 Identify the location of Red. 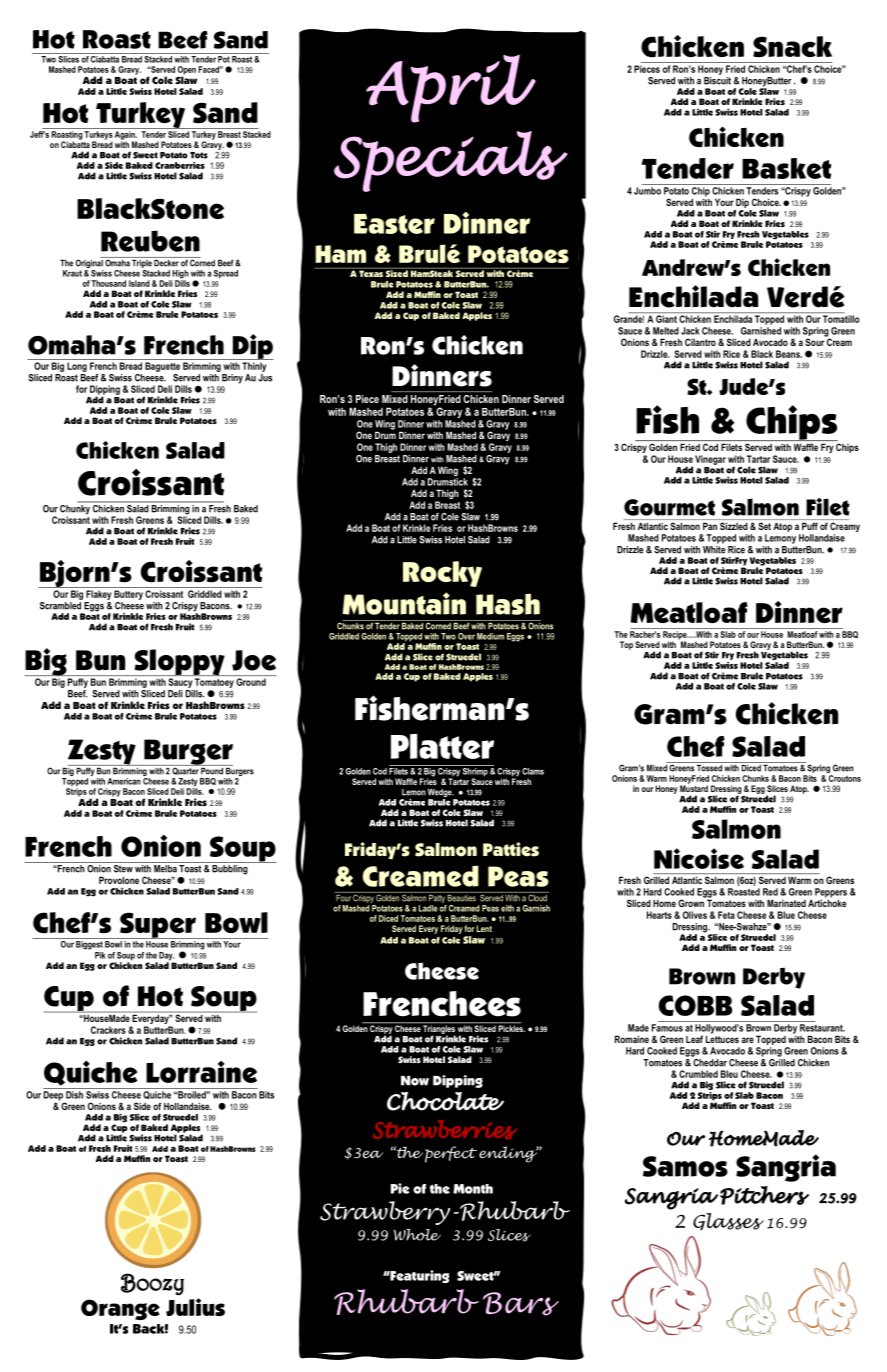
(770, 892).
